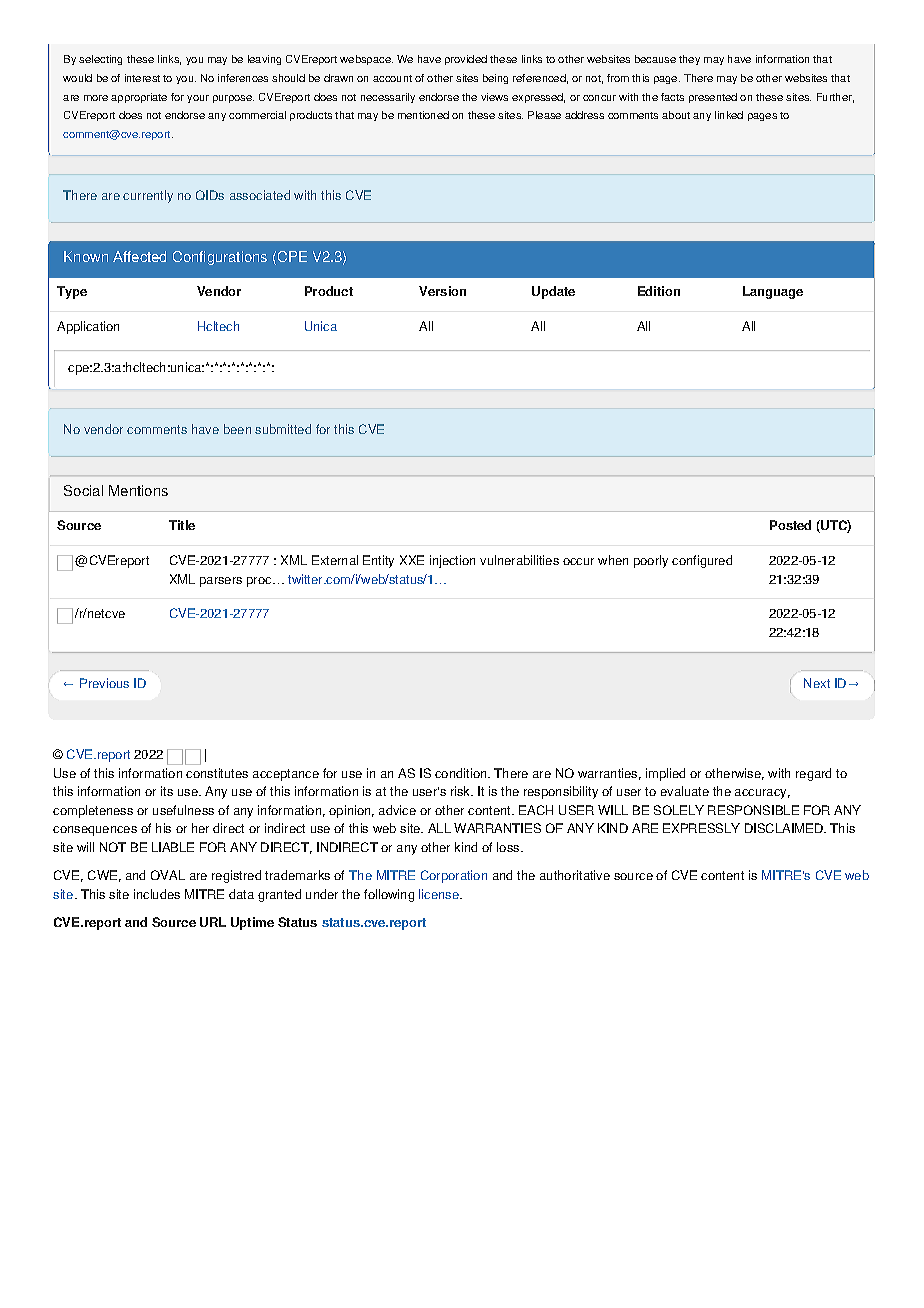 This image has height=1308, width=924. What do you see at coordinates (442, 291) in the image?
I see `Version` at bounding box center [442, 291].
